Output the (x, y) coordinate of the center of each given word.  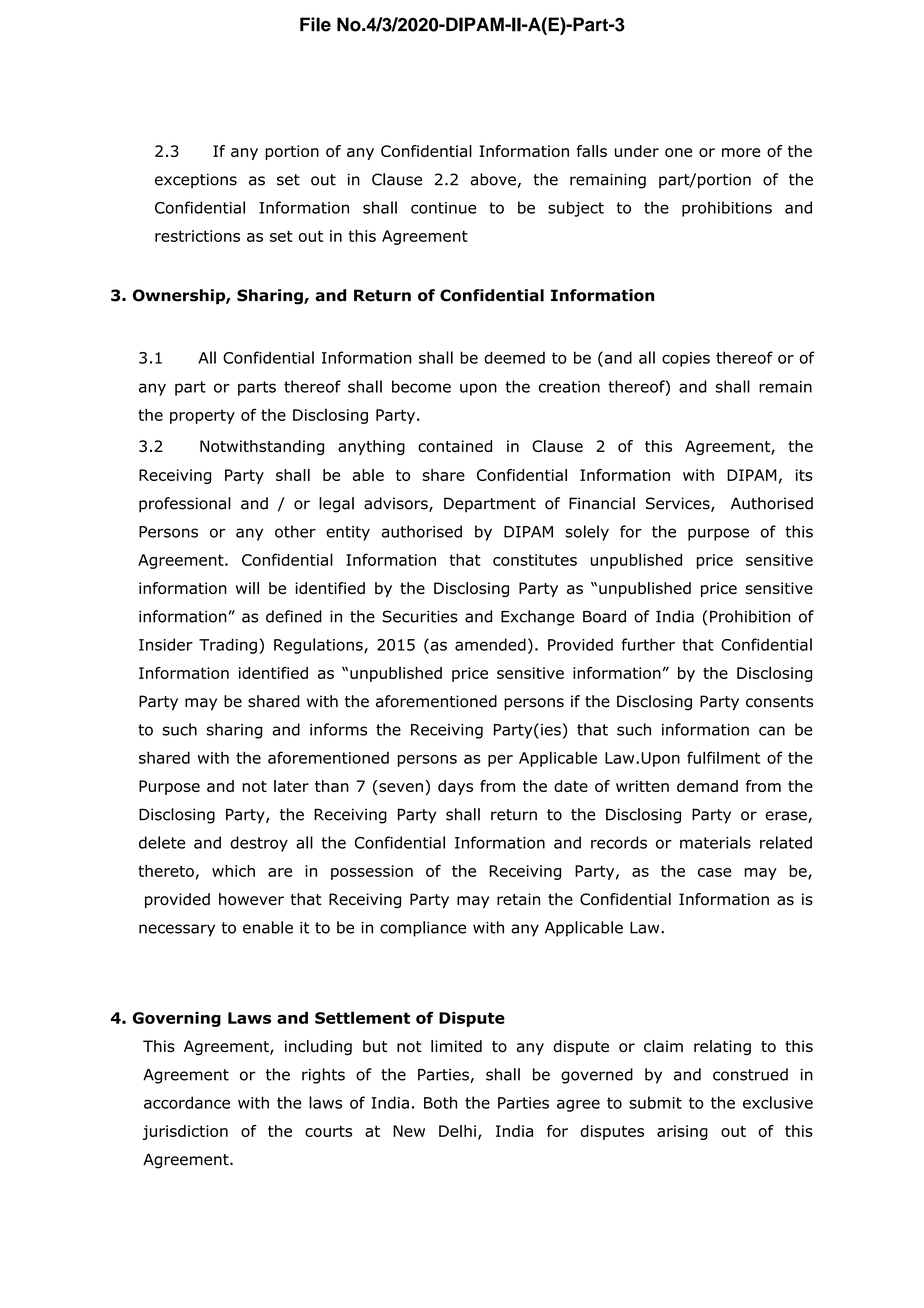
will (247, 588)
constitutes (535, 560)
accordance (187, 1102)
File (315, 24)
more (741, 152)
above (493, 179)
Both (440, 1102)
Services (679, 504)
